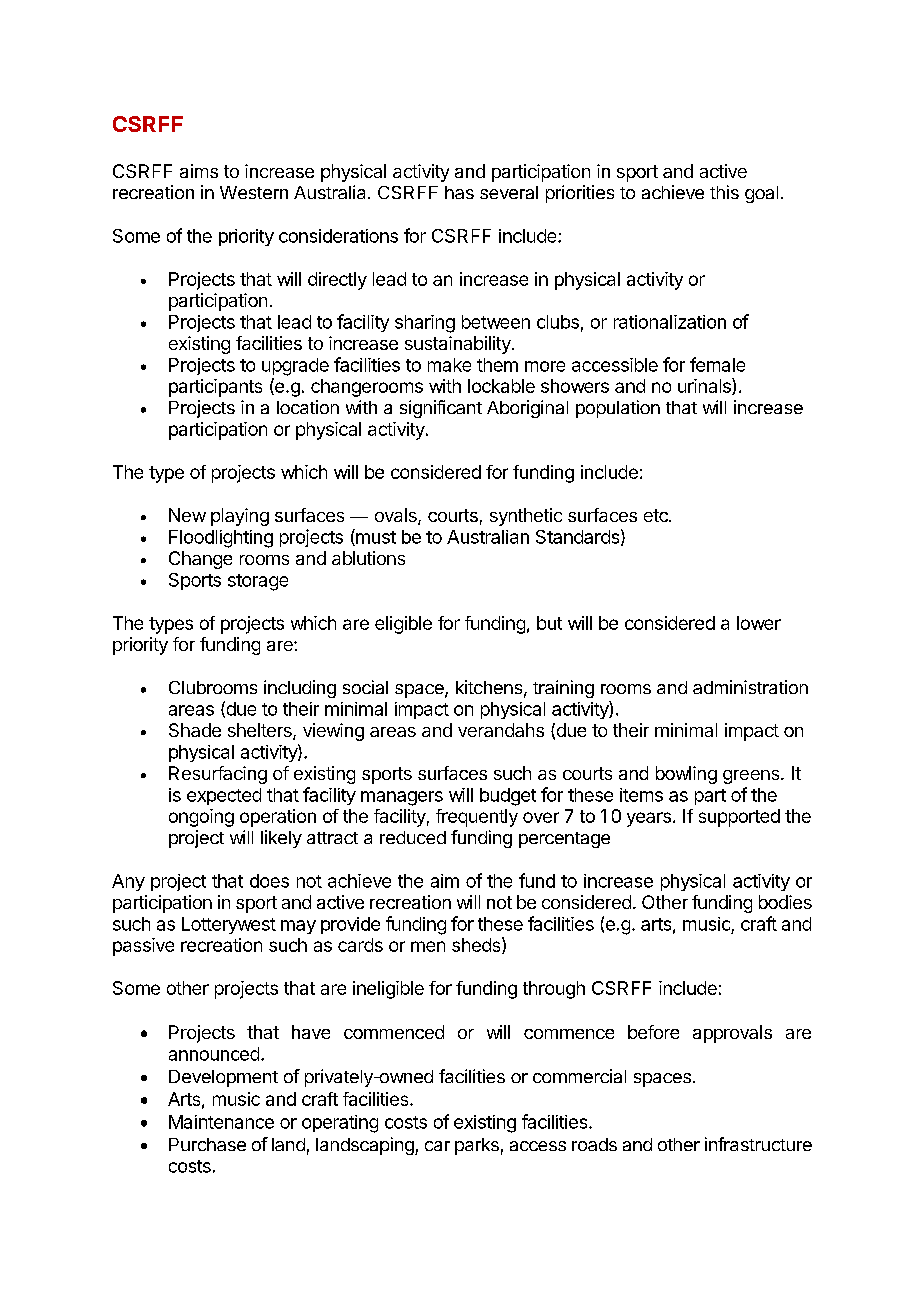  What do you see at coordinates (477, 818) in the document?
I see `frequently` at bounding box center [477, 818].
